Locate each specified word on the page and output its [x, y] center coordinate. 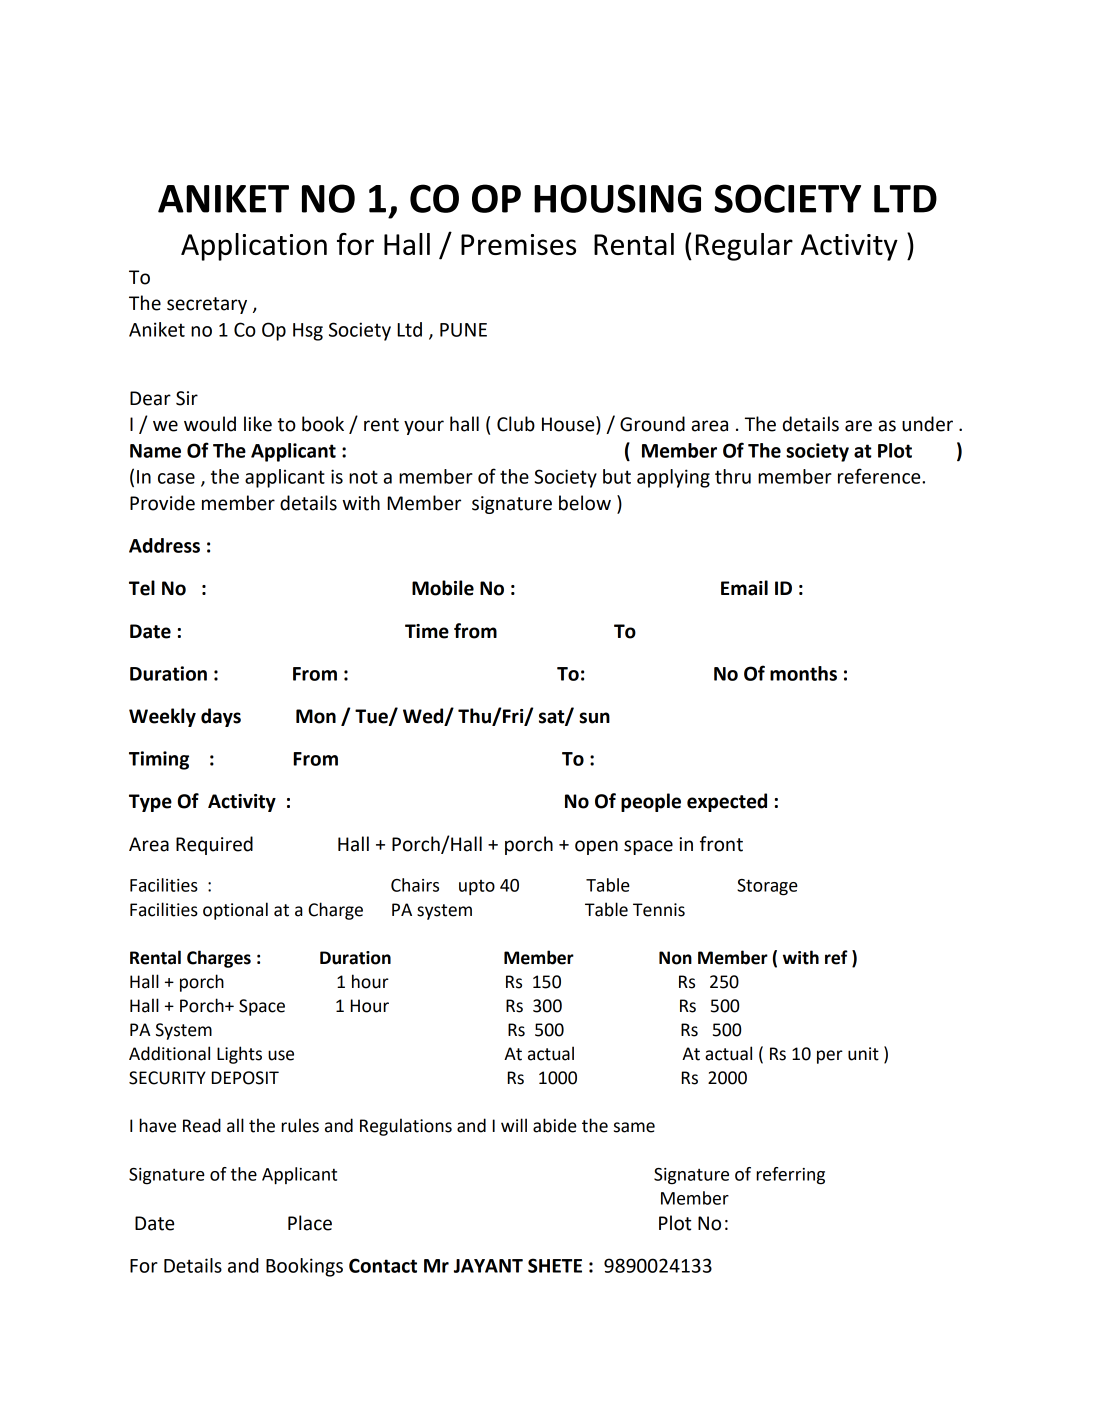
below [585, 503]
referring [790, 1176]
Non [675, 958]
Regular [744, 247]
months [803, 673]
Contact [383, 1265]
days [221, 717]
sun [594, 718]
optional [235, 911]
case [176, 478]
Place [310, 1223]
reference [880, 476]
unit [863, 1054]
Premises [518, 244]
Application [254, 247]
